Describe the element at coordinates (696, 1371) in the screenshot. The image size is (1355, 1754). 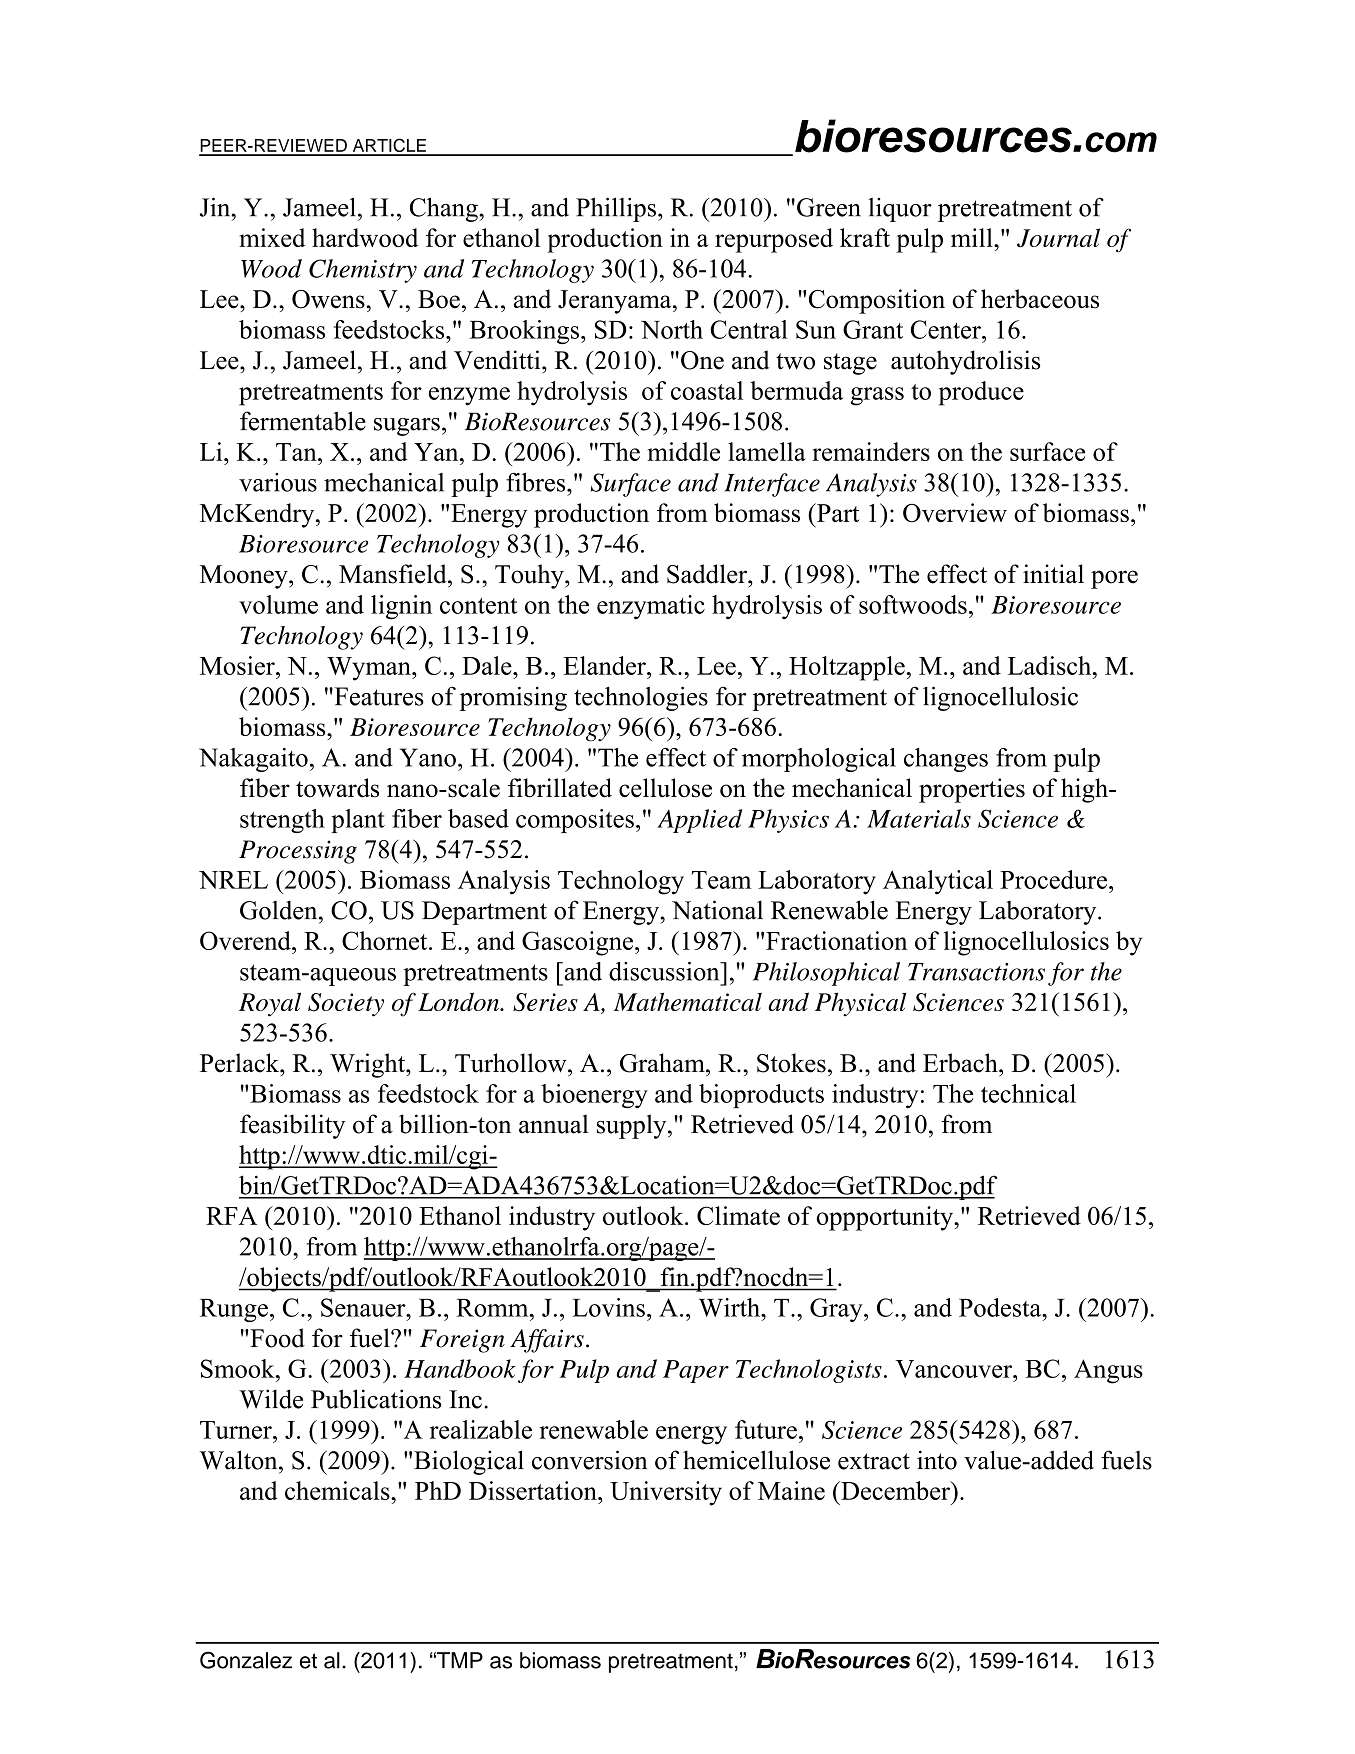
I see `Paper` at that location.
